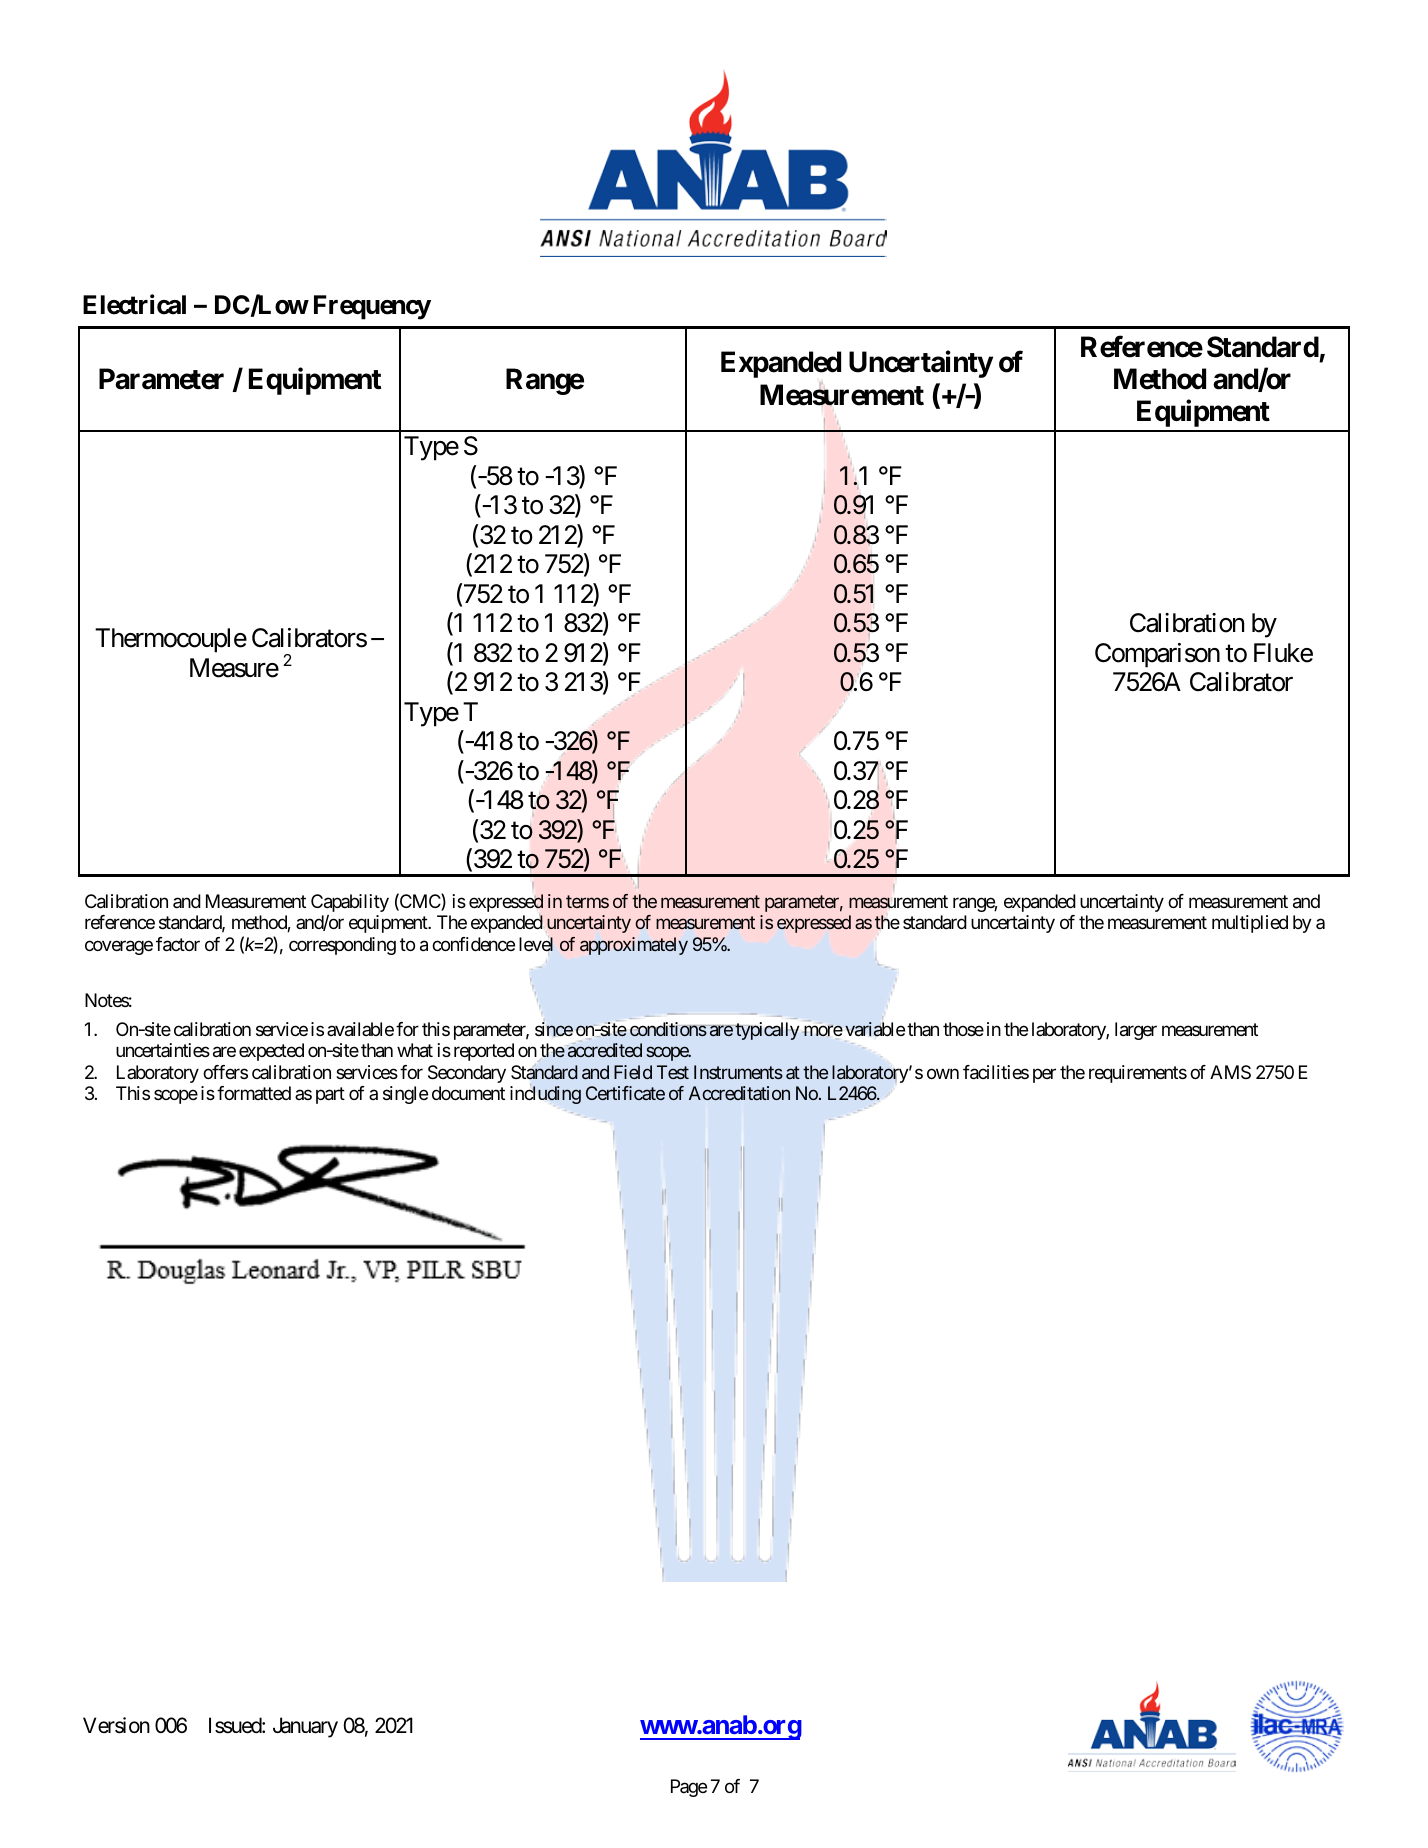  Describe the element at coordinates (372, 307) in the page. I see `Frequency` at that location.
